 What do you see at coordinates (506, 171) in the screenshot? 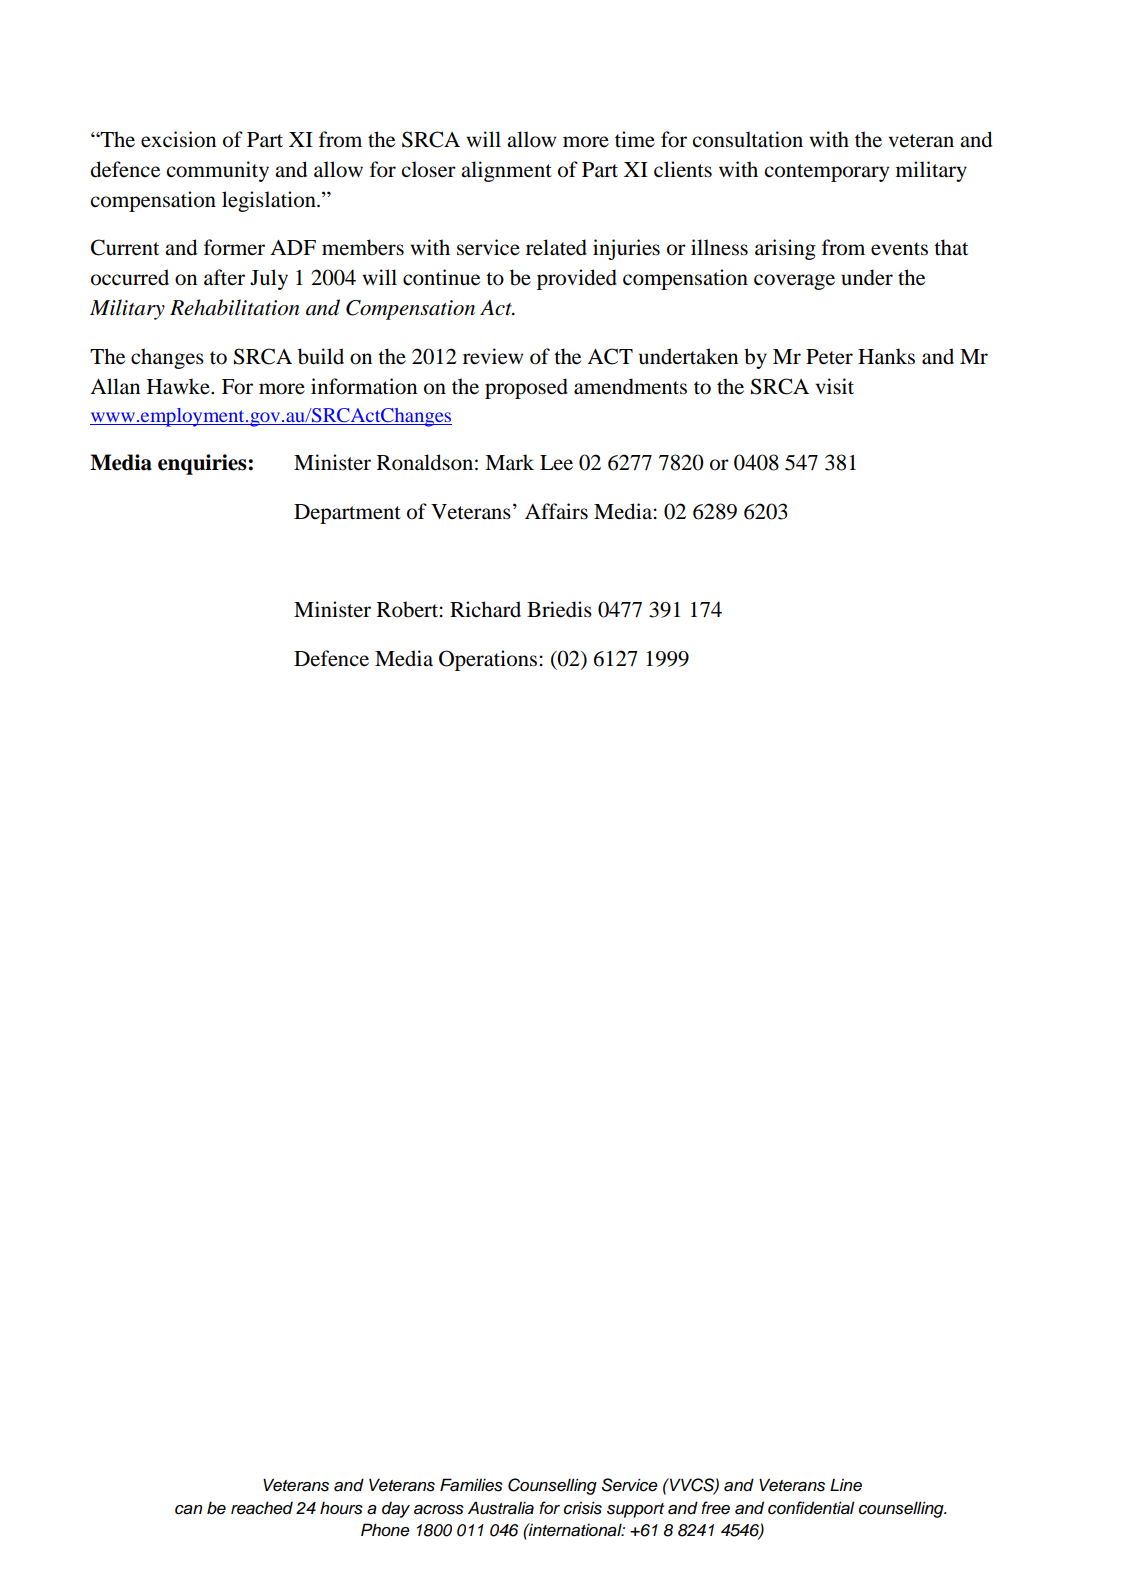
I see `alignment` at bounding box center [506, 171].
